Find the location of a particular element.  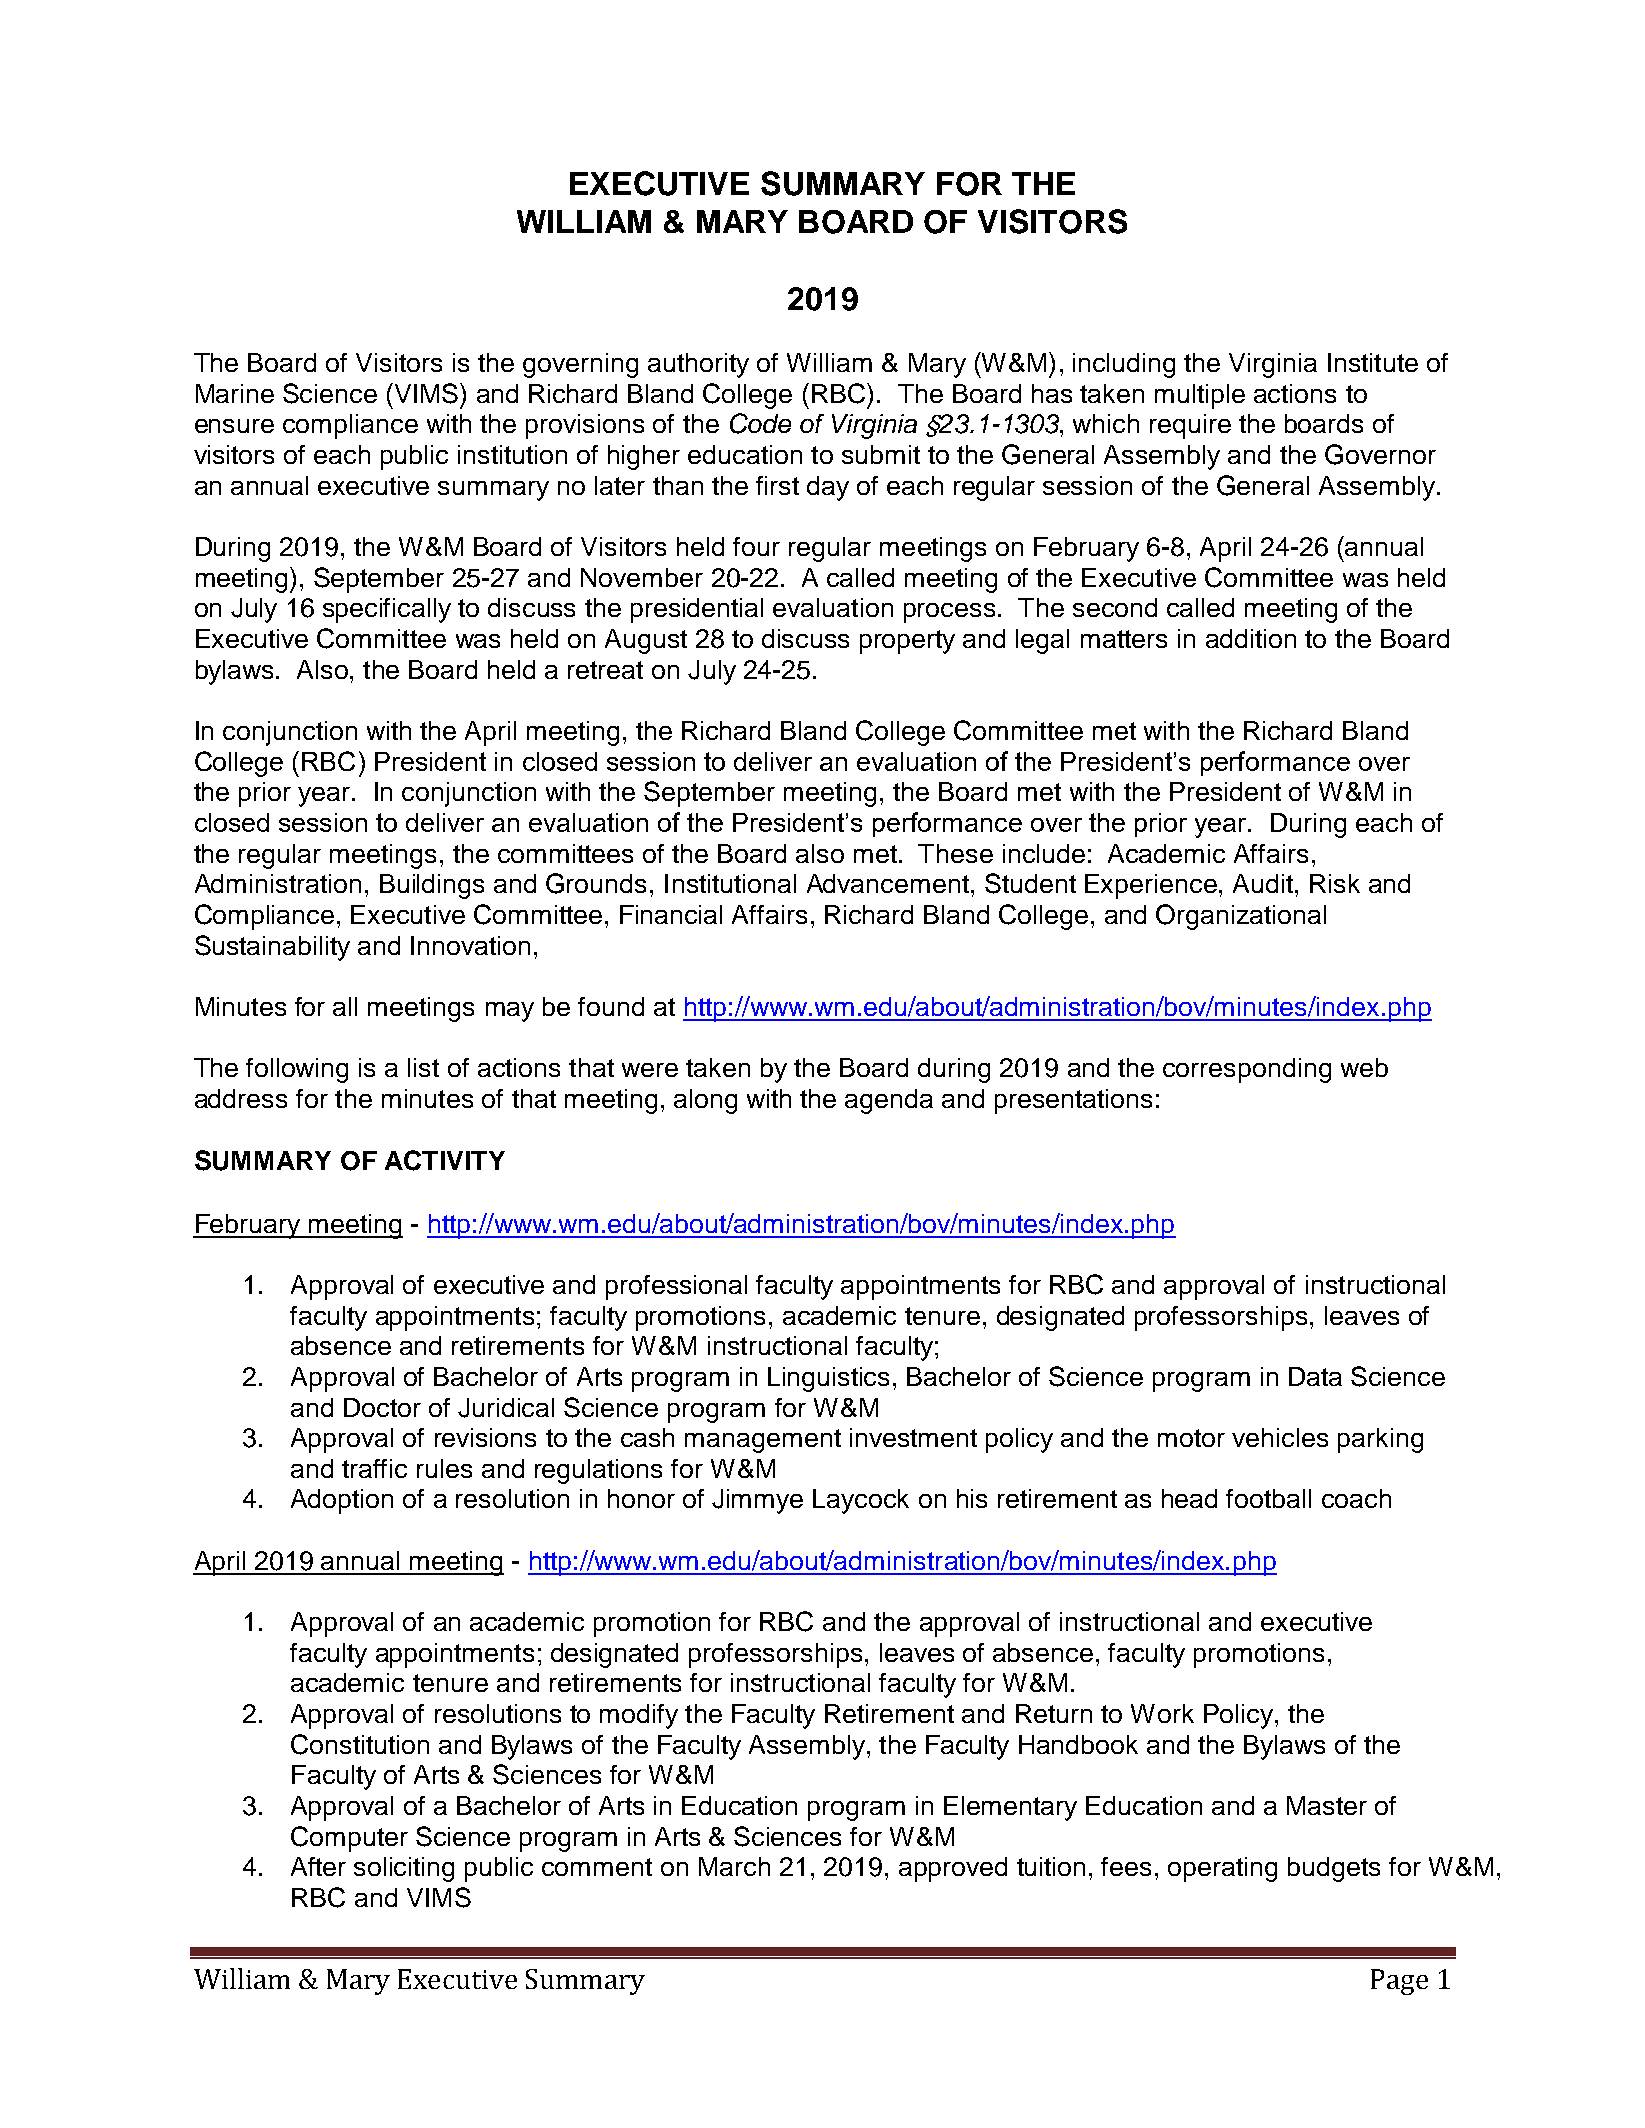

corresponding is located at coordinates (1247, 1070).
